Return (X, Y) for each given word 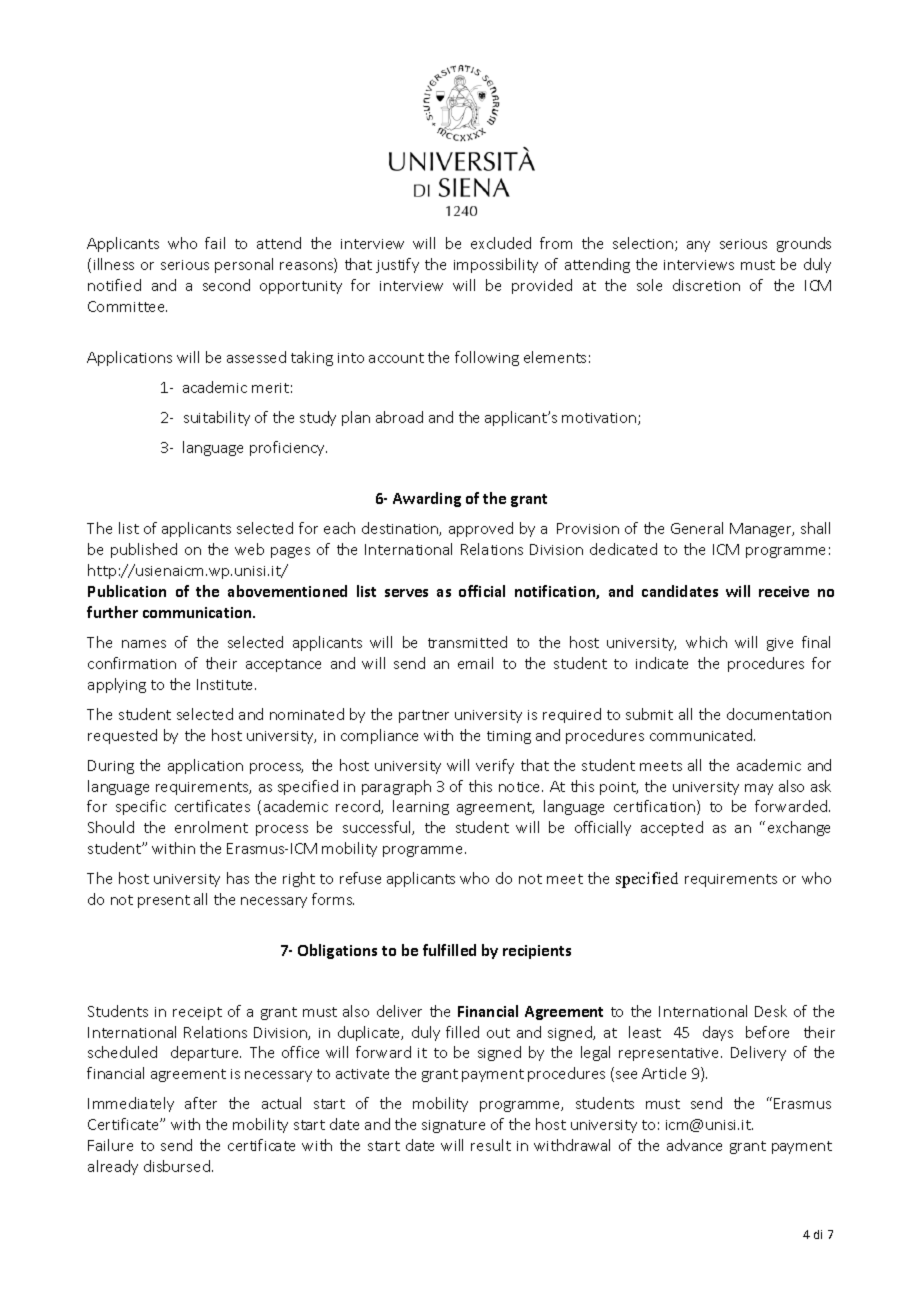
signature (453, 1126)
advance (694, 1145)
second (226, 285)
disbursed (177, 1166)
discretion (706, 285)
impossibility (496, 265)
